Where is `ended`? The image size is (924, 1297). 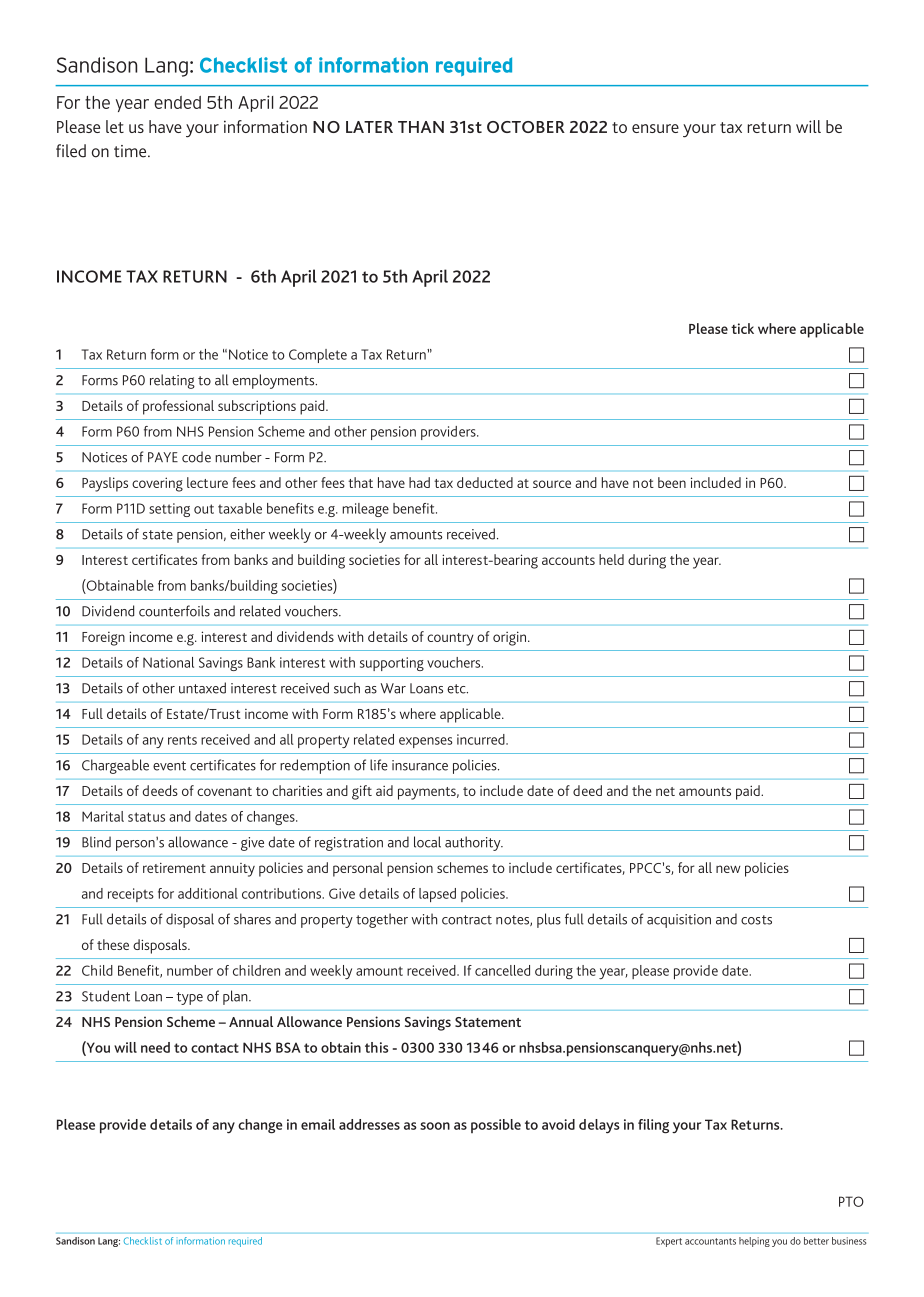
ended is located at coordinates (177, 102).
